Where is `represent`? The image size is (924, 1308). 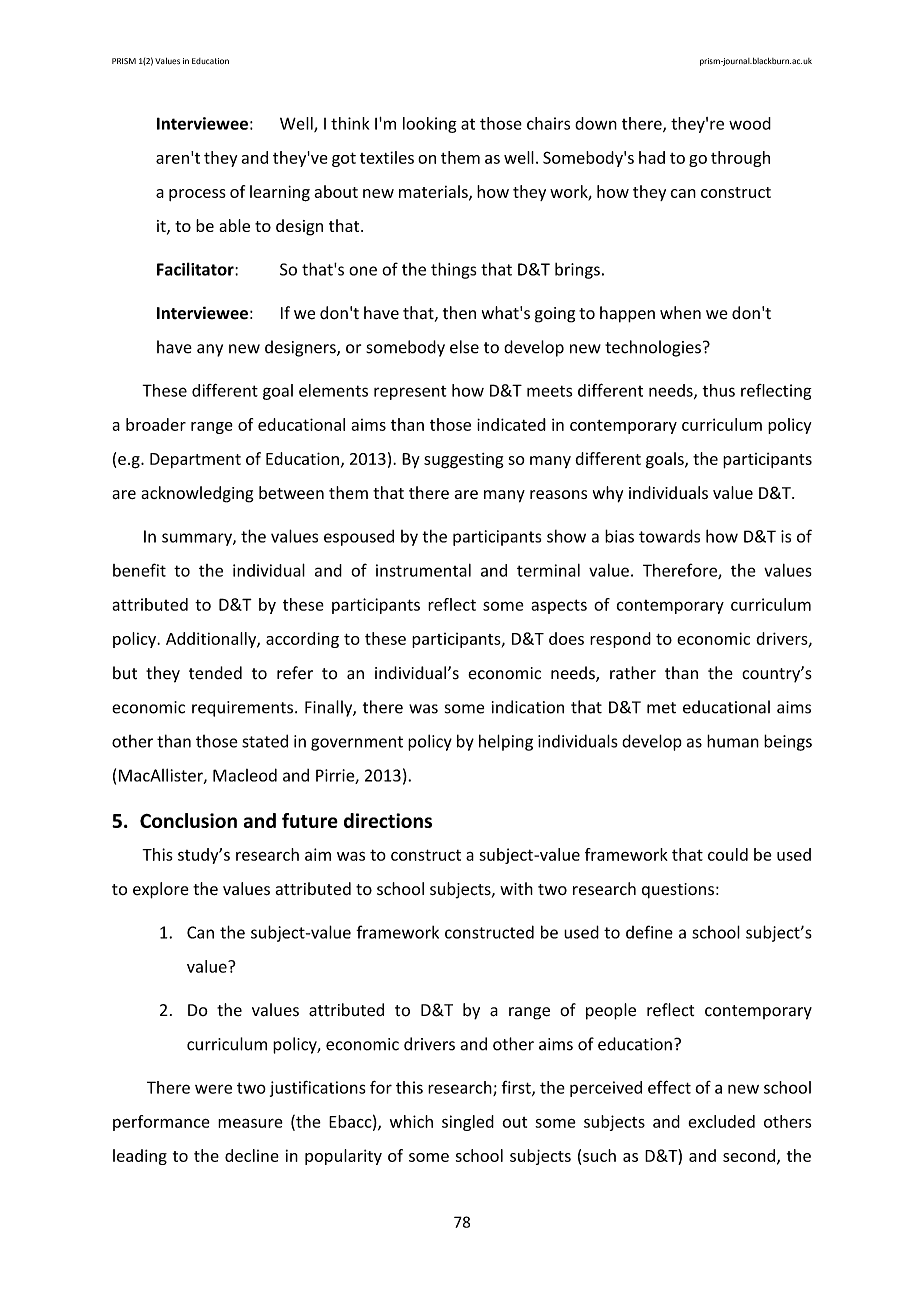 represent is located at coordinates (410, 393).
